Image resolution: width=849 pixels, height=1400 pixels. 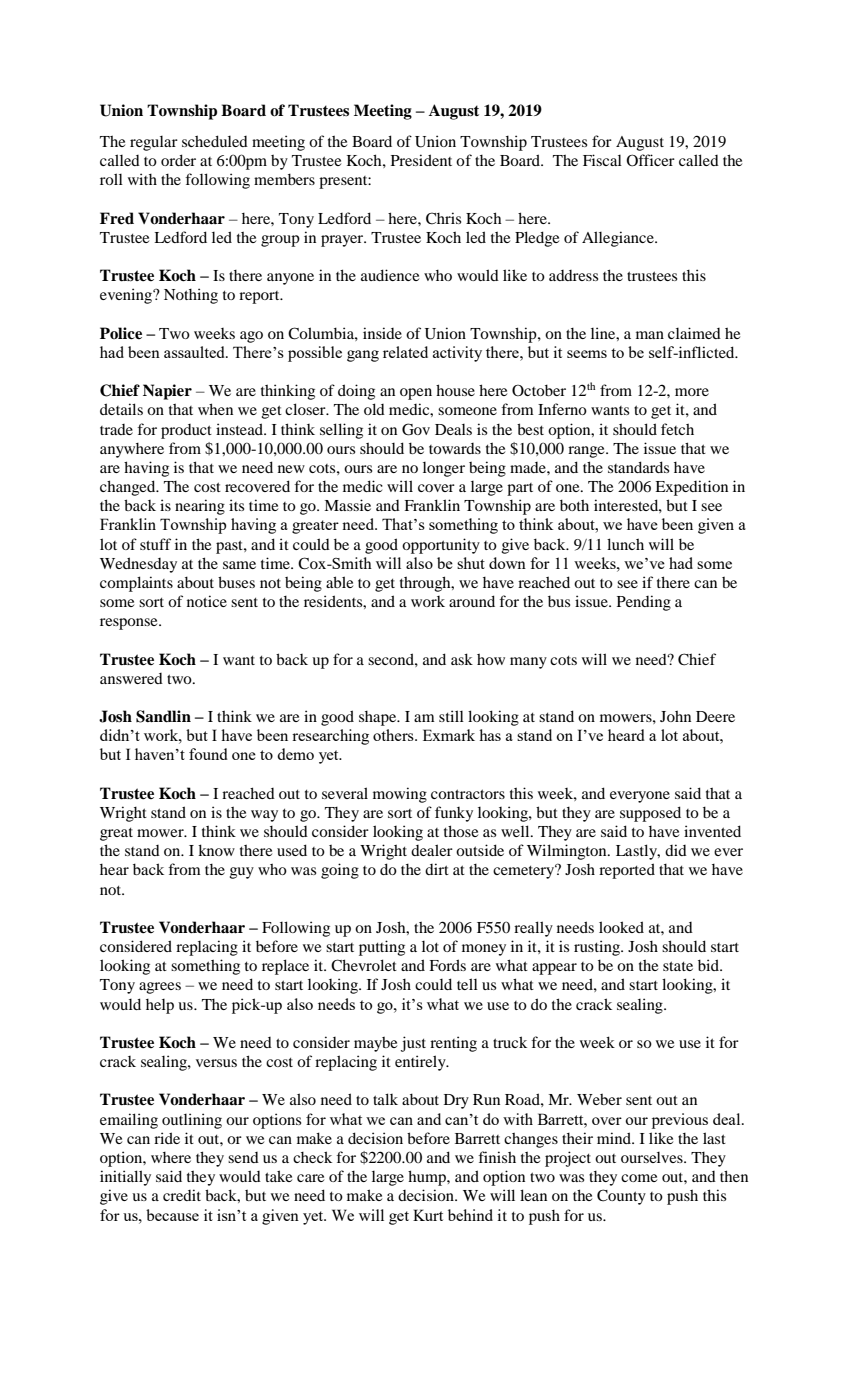 I want to click on President, so click(x=421, y=160).
